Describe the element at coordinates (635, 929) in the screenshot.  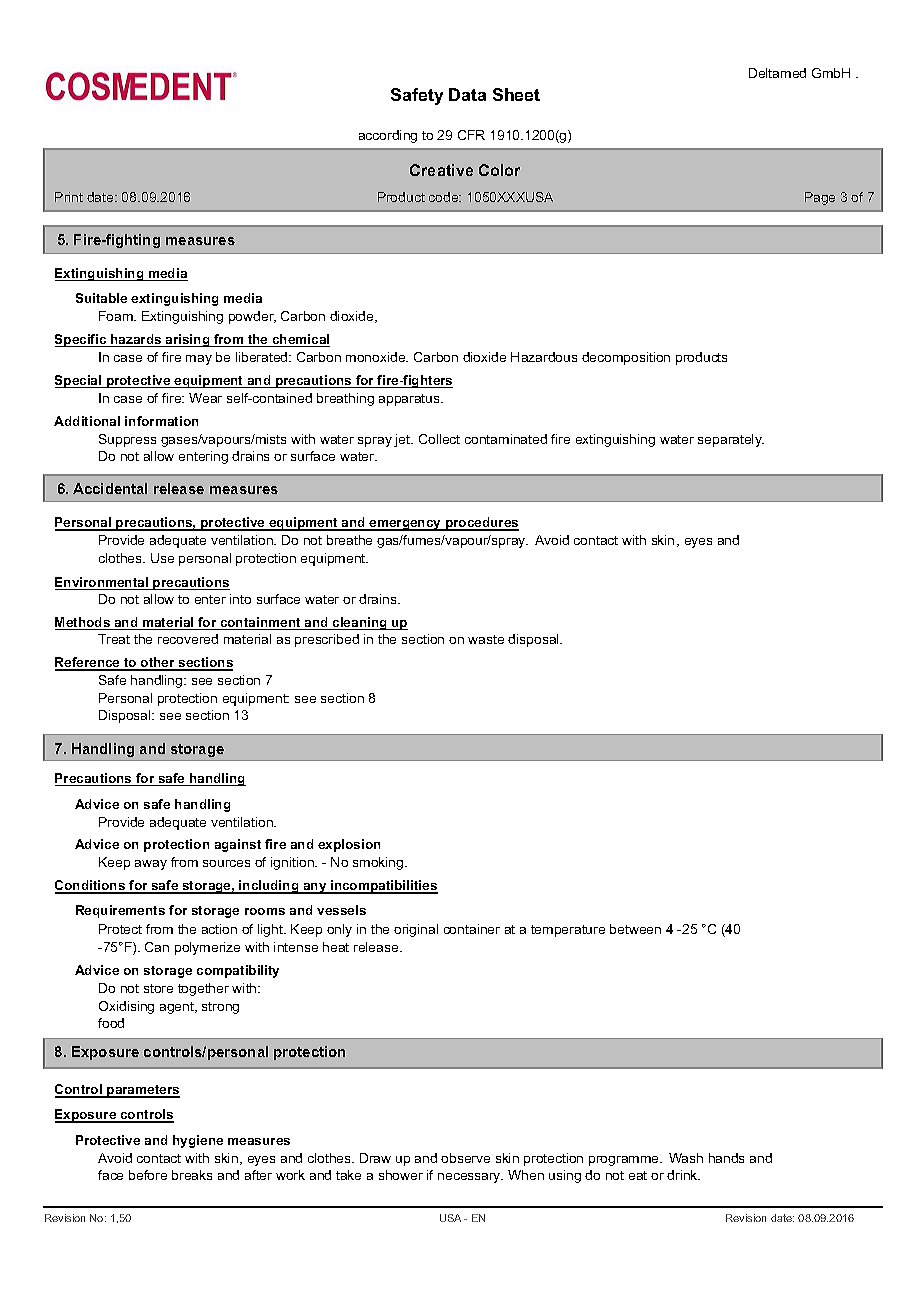
I see `between` at that location.
